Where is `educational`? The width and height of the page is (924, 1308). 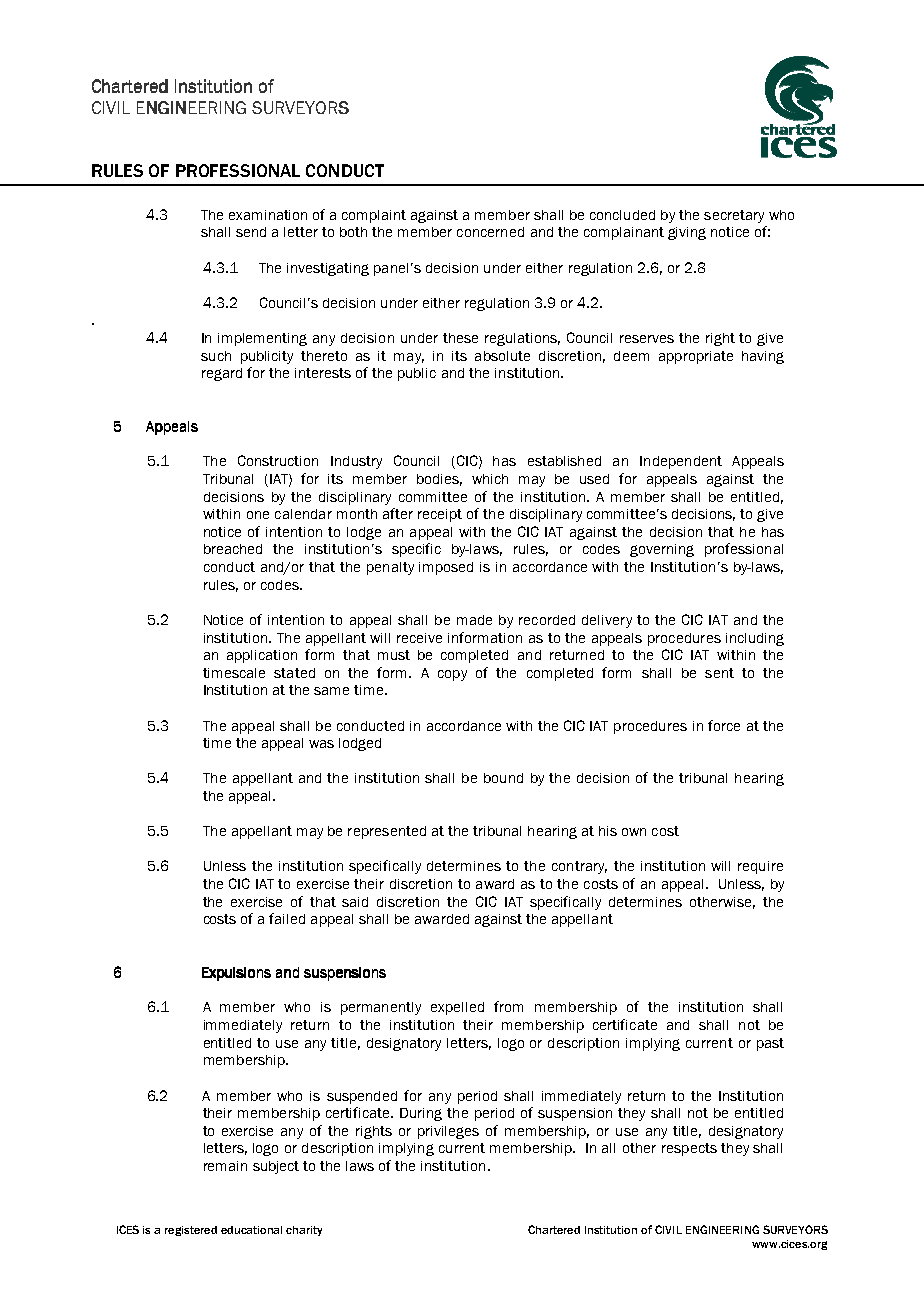
educational is located at coordinates (251, 1230).
